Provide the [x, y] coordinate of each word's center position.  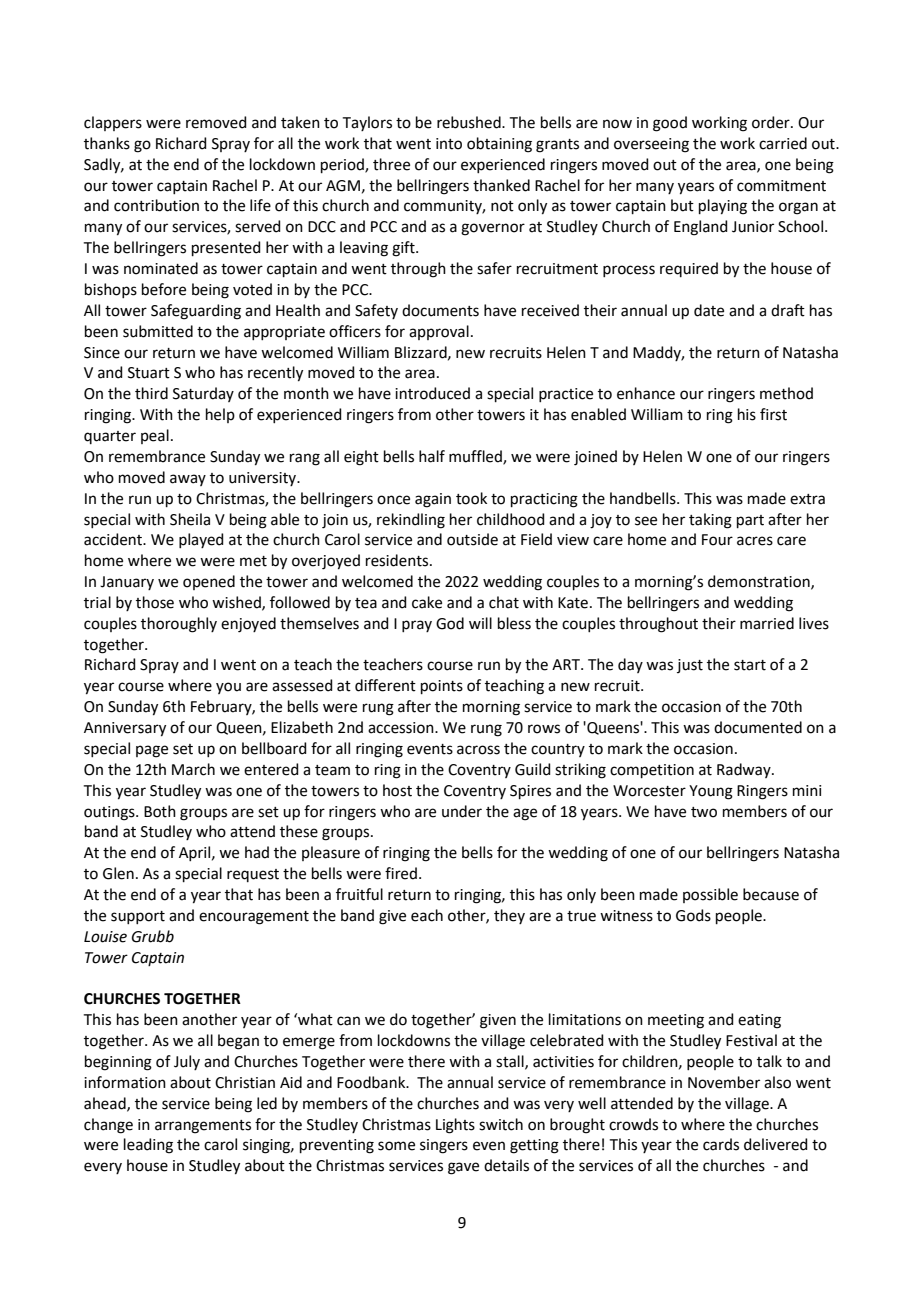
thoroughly [179, 625]
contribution [156, 205]
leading [148, 1146]
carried [783, 143]
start [750, 665]
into [449, 144]
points [442, 687]
